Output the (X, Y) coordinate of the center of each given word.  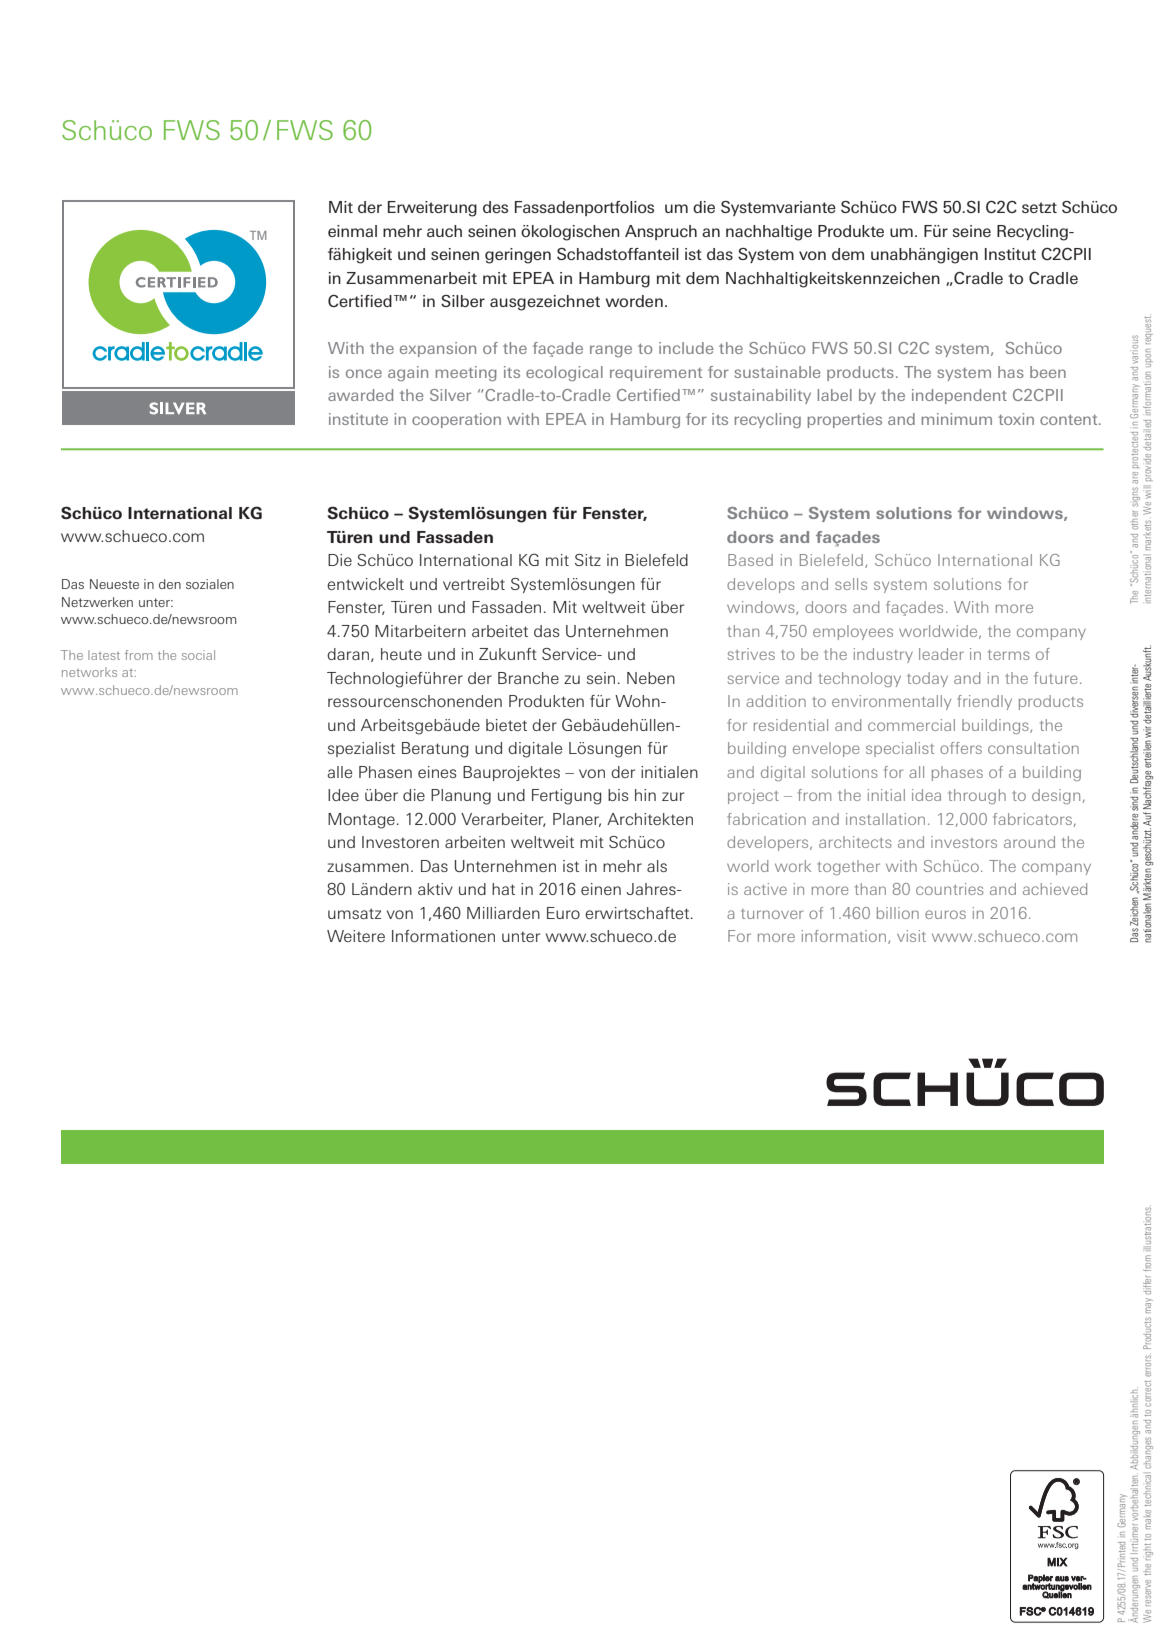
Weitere (356, 936)
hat (503, 889)
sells (851, 584)
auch (444, 231)
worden (634, 301)
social (198, 655)
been (1048, 372)
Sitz (588, 560)
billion (898, 913)
